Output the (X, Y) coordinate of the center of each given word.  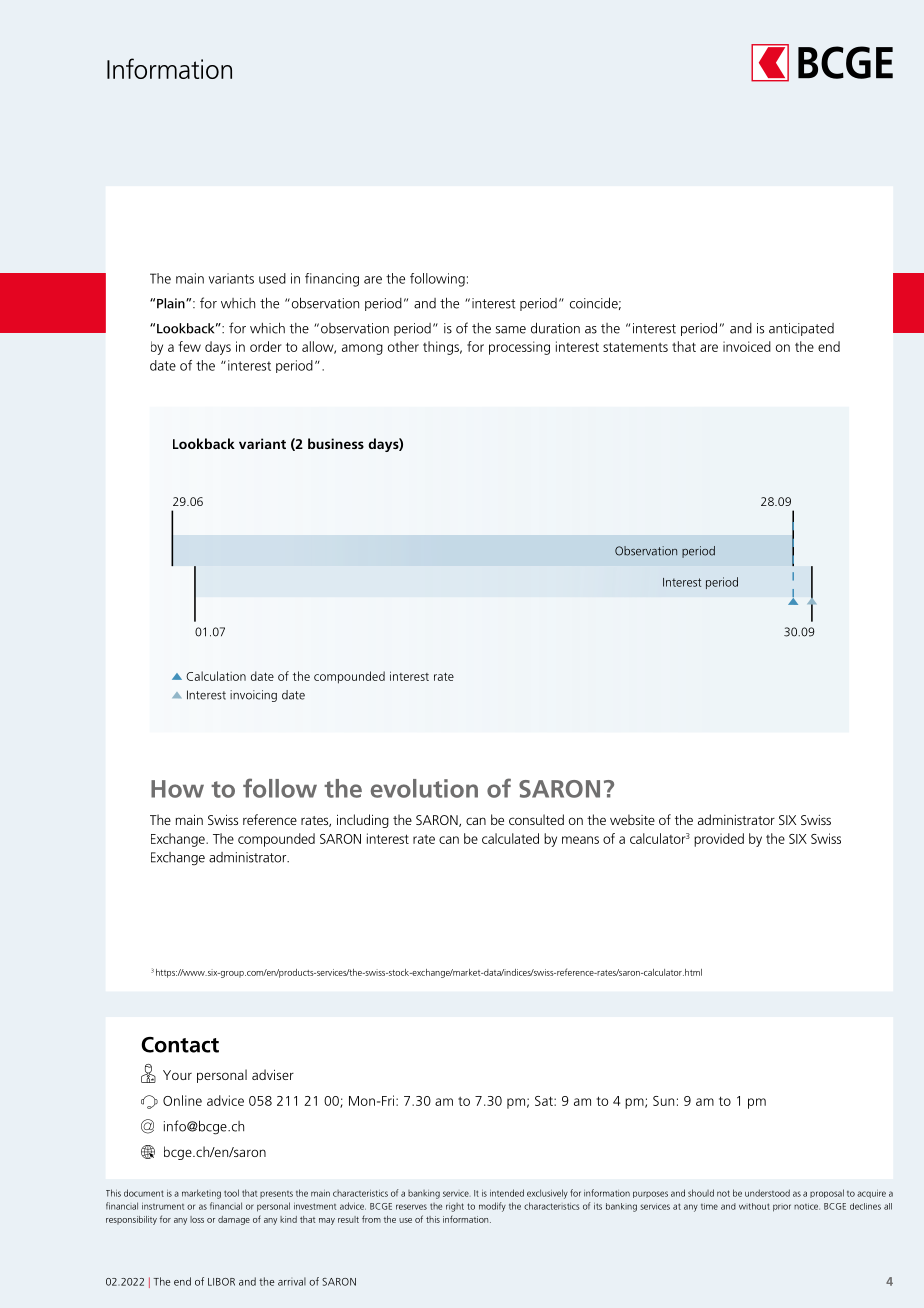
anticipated (801, 329)
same (511, 330)
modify (492, 1207)
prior (782, 1208)
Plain (172, 303)
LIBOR (221, 1282)
